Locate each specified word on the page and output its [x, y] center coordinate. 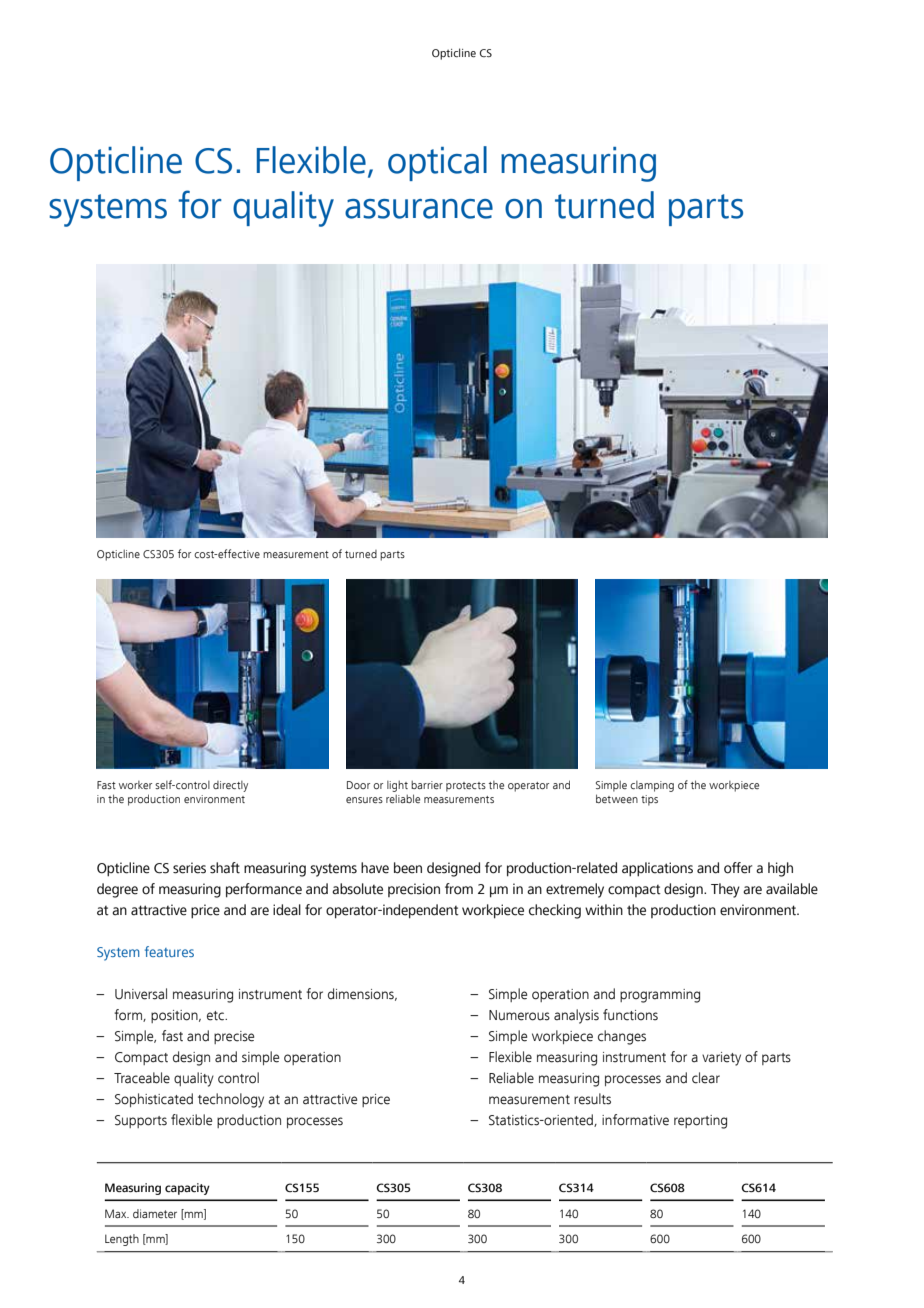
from [459, 889]
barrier [427, 785]
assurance [419, 209]
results [592, 1099]
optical [437, 163]
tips [649, 800]
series [189, 868]
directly [230, 786]
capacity [187, 1189]
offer [738, 868]
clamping [652, 786]
